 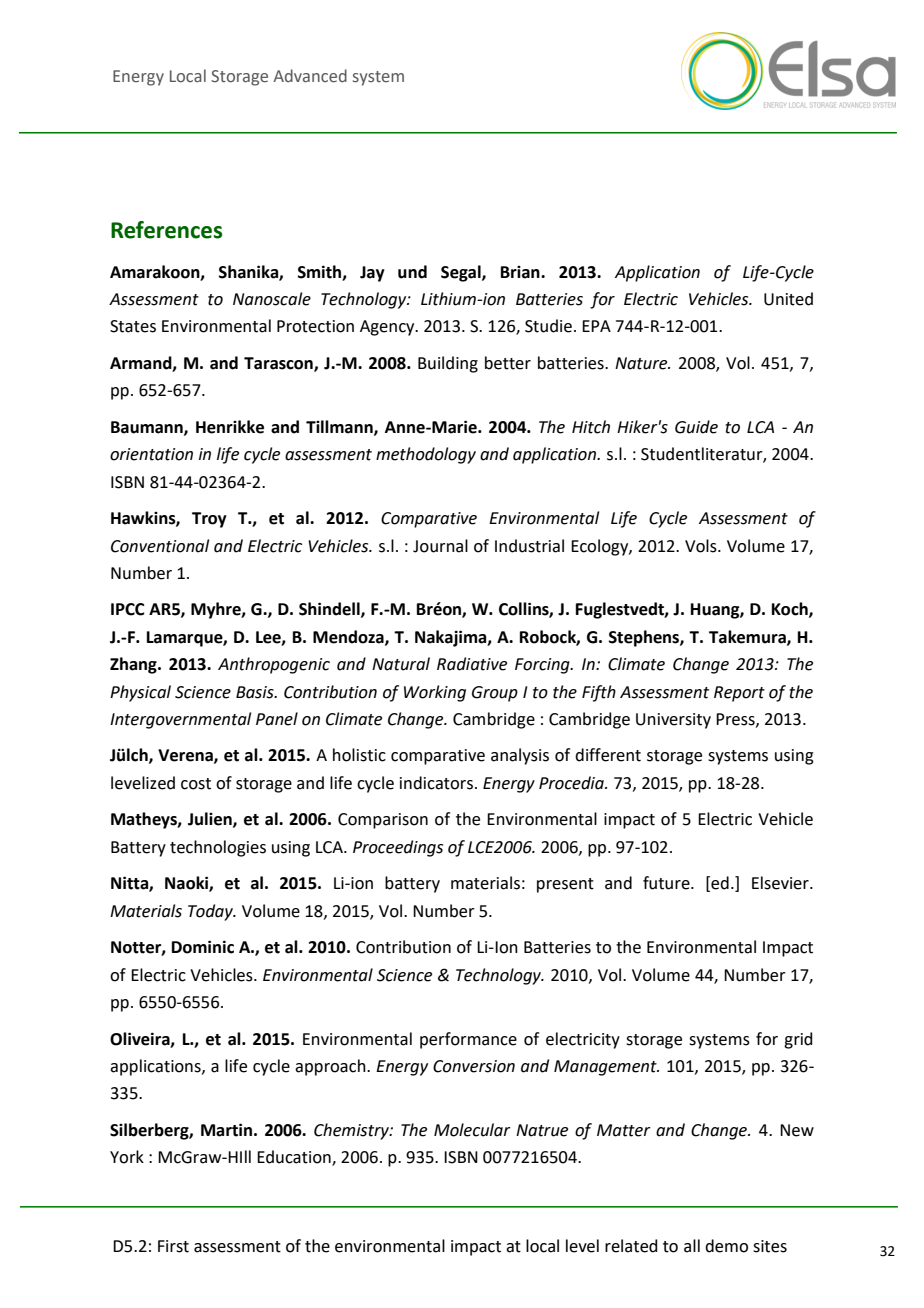 I want to click on First, so click(x=173, y=1246).
